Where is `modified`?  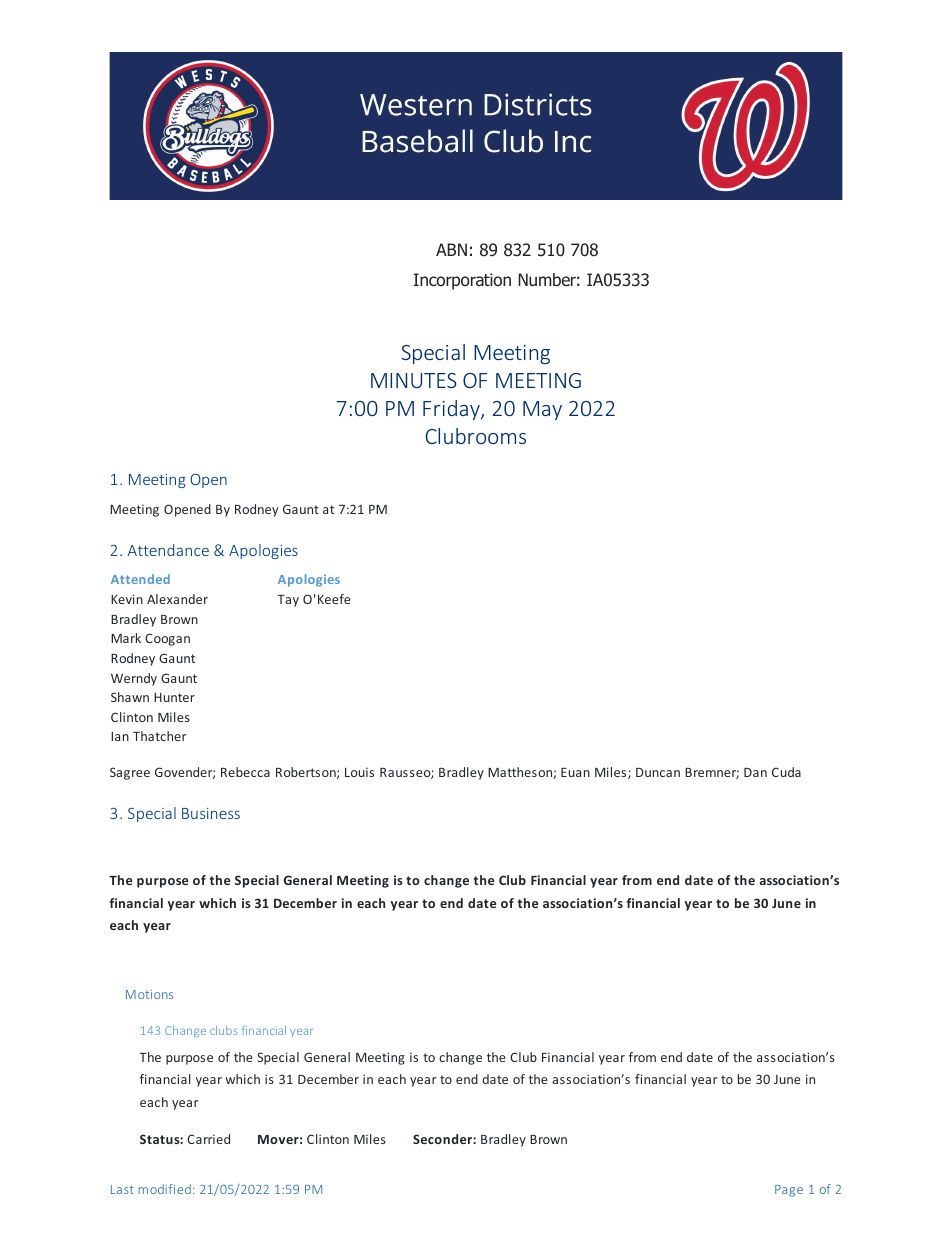
modified is located at coordinates (165, 1189).
